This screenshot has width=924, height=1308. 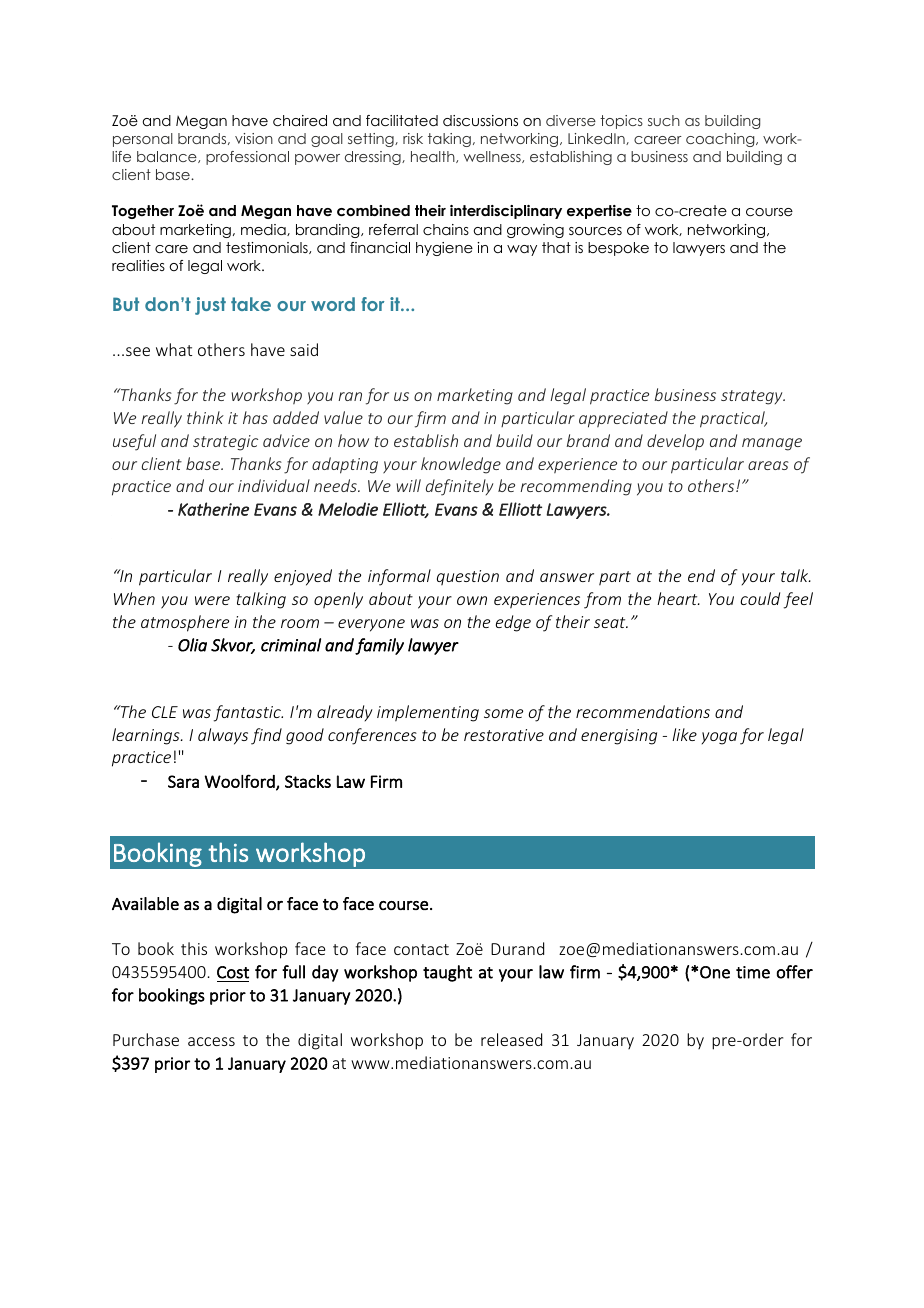 I want to click on access, so click(x=211, y=1041).
